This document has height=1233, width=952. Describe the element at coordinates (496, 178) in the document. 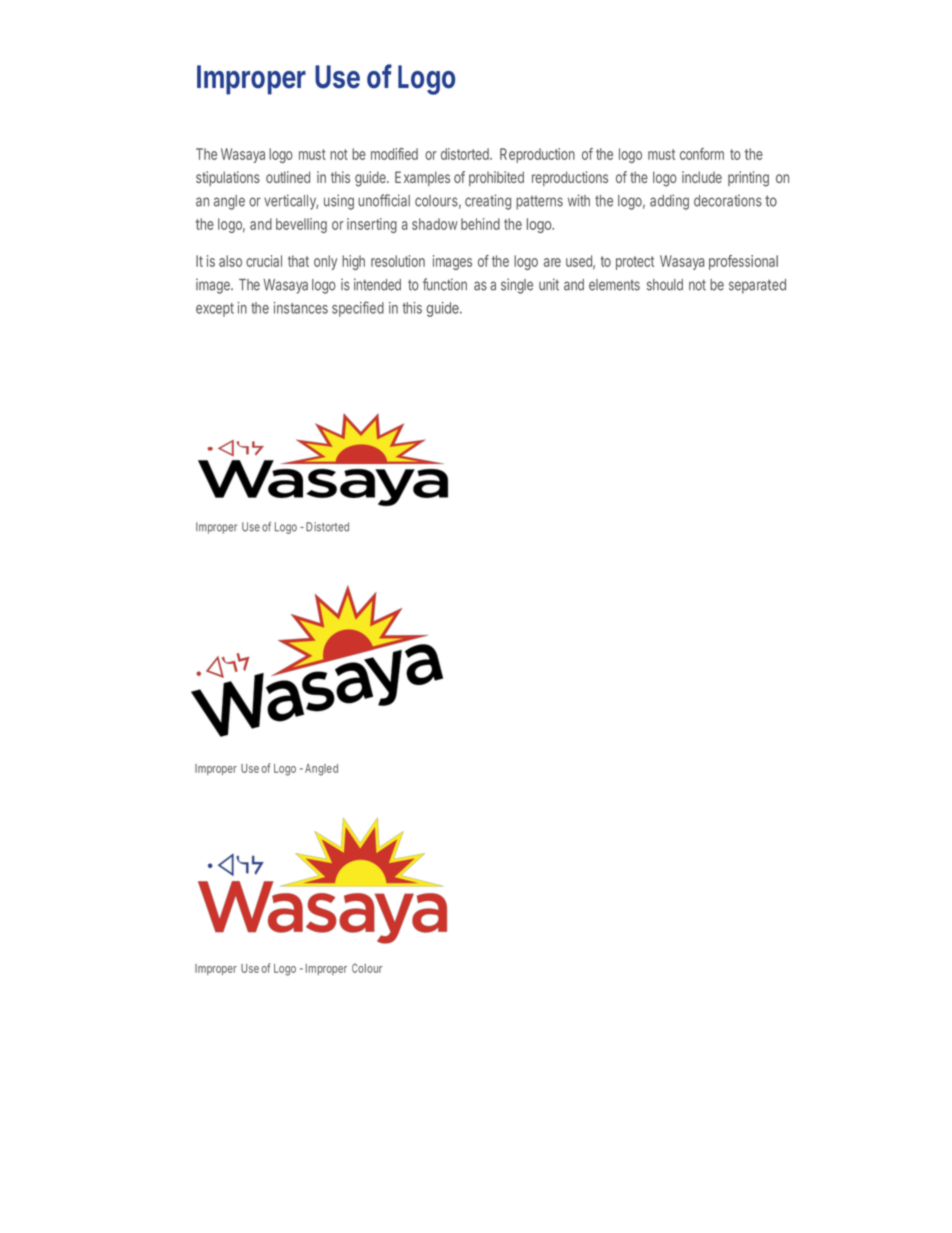

I see `prohibited` at that location.
